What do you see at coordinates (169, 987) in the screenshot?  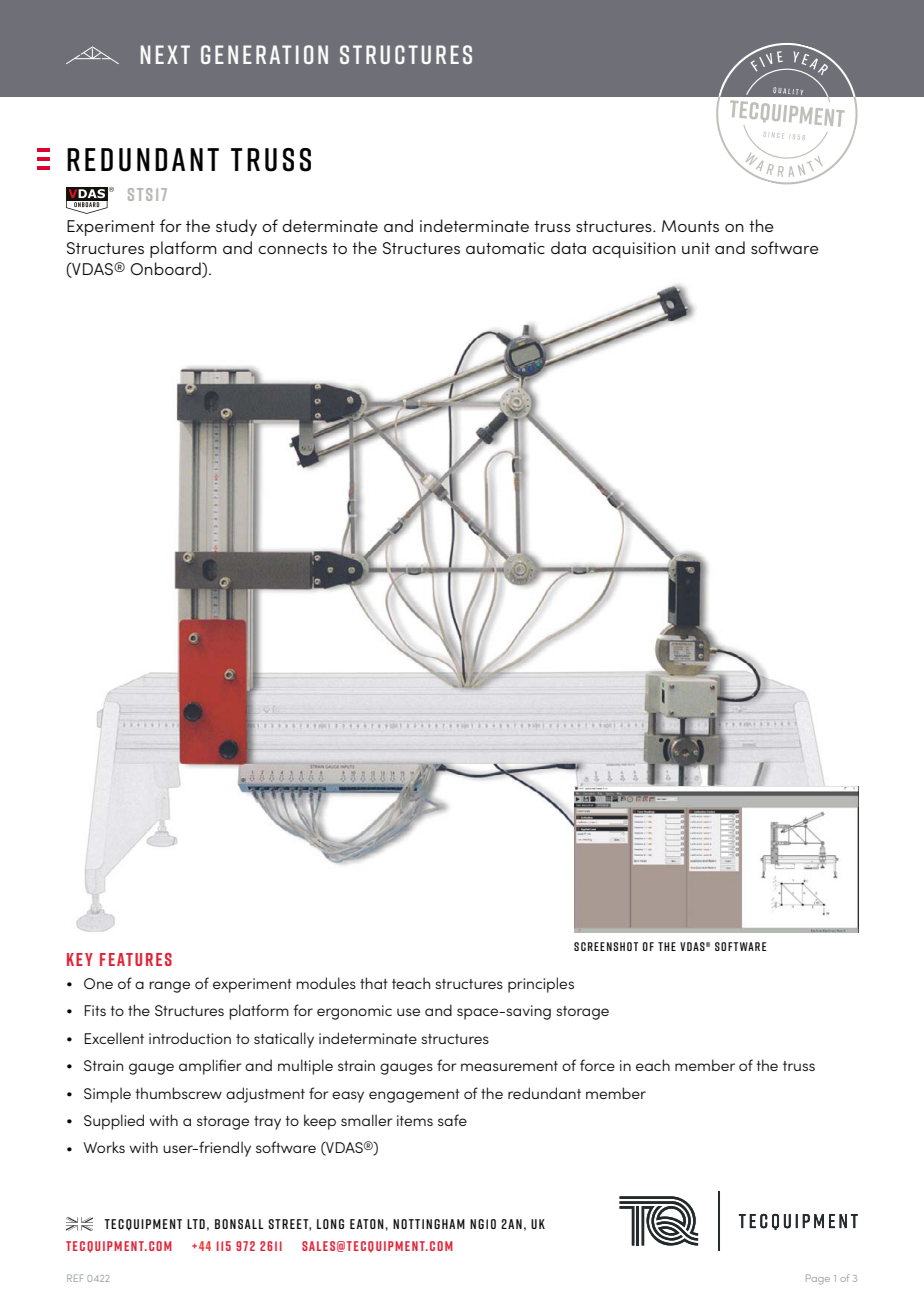 I see `range` at bounding box center [169, 987].
